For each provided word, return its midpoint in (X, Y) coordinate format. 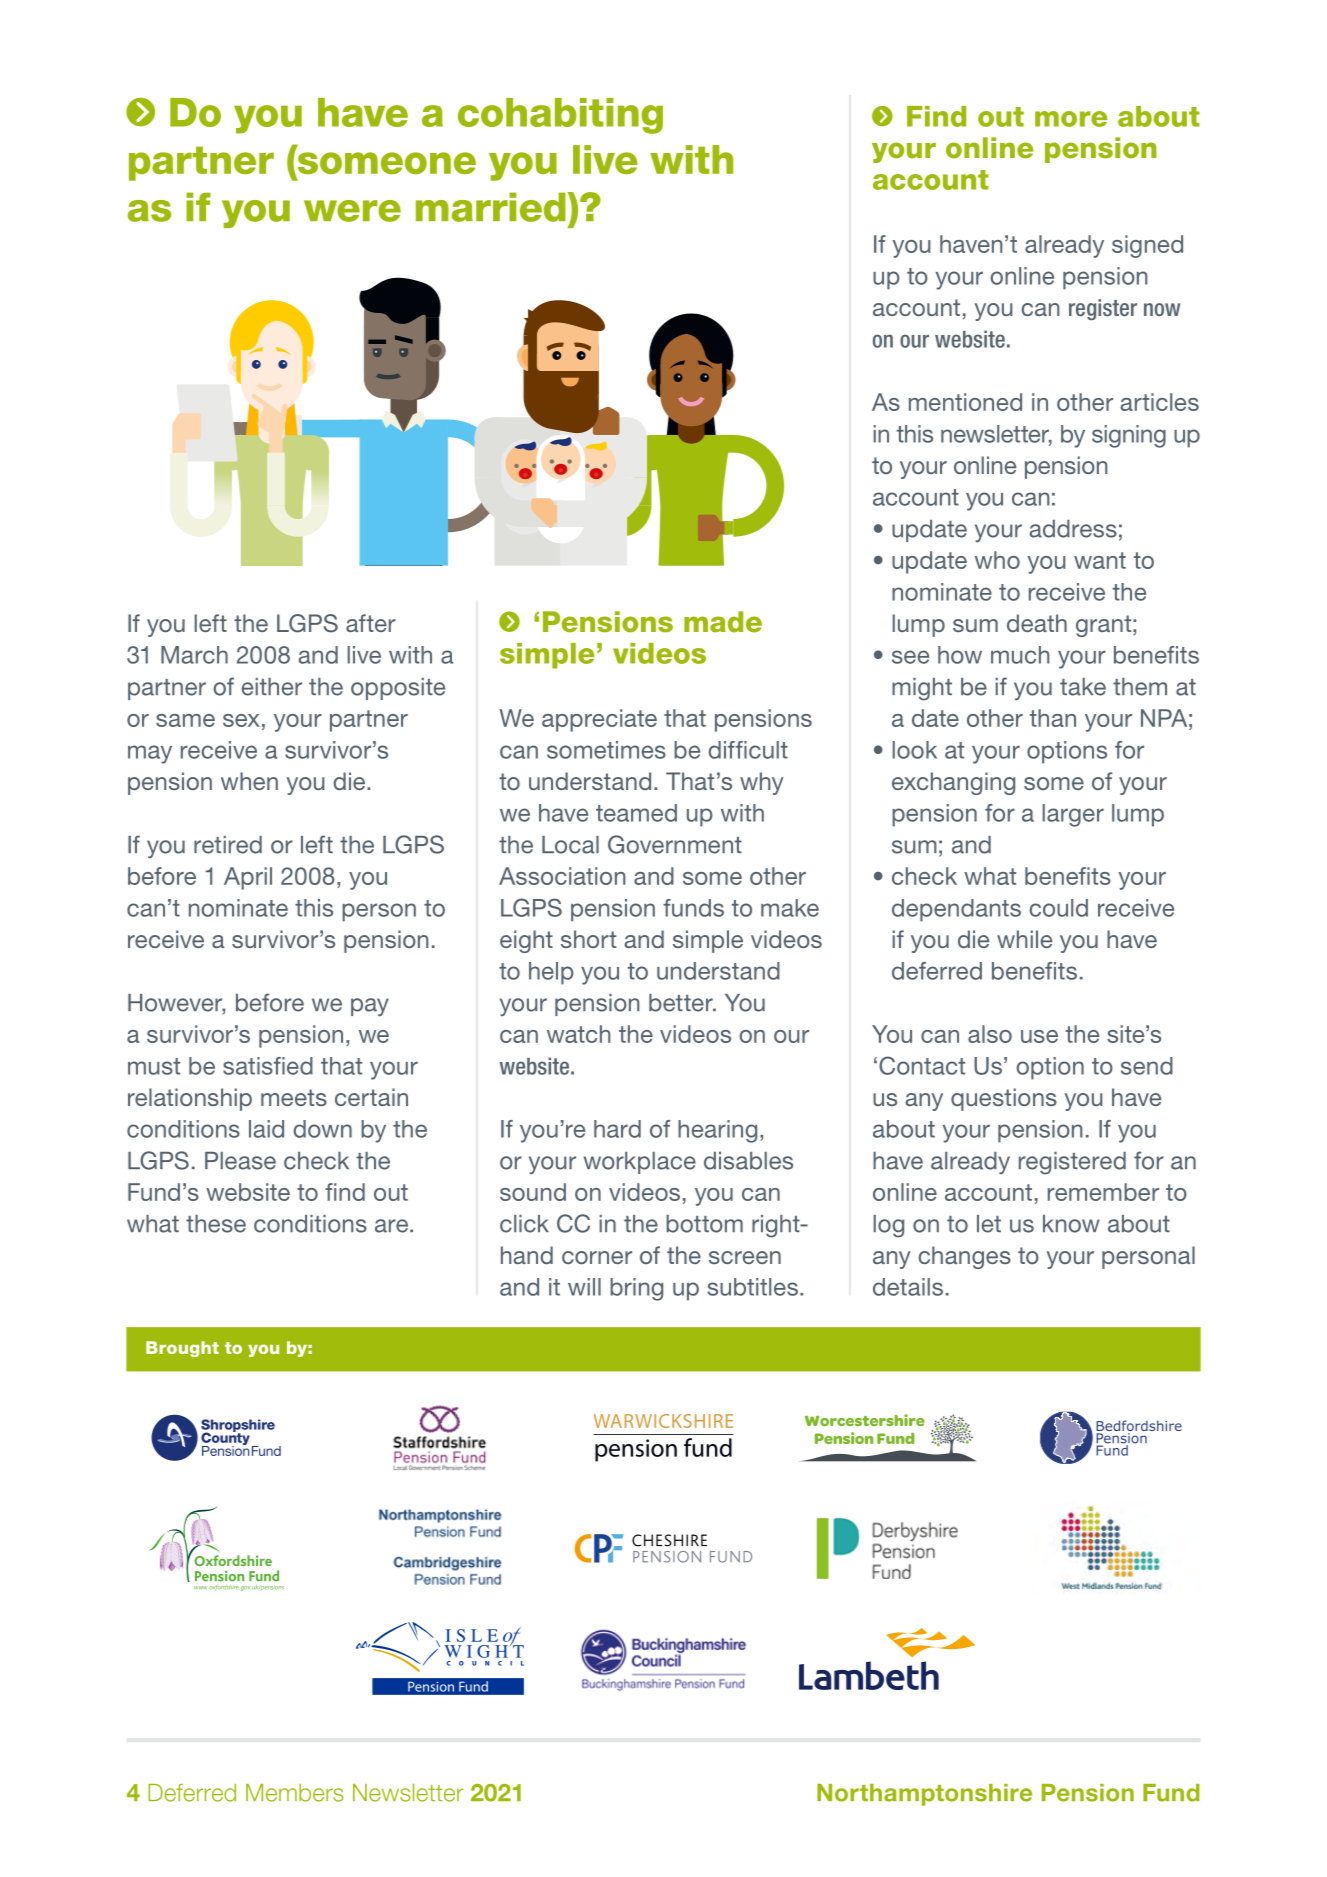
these (216, 1224)
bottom (704, 1224)
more (1071, 119)
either (271, 687)
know (1071, 1224)
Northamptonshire (924, 1795)
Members (295, 1793)
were (352, 211)
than (1053, 718)
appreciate (599, 720)
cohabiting (560, 116)
